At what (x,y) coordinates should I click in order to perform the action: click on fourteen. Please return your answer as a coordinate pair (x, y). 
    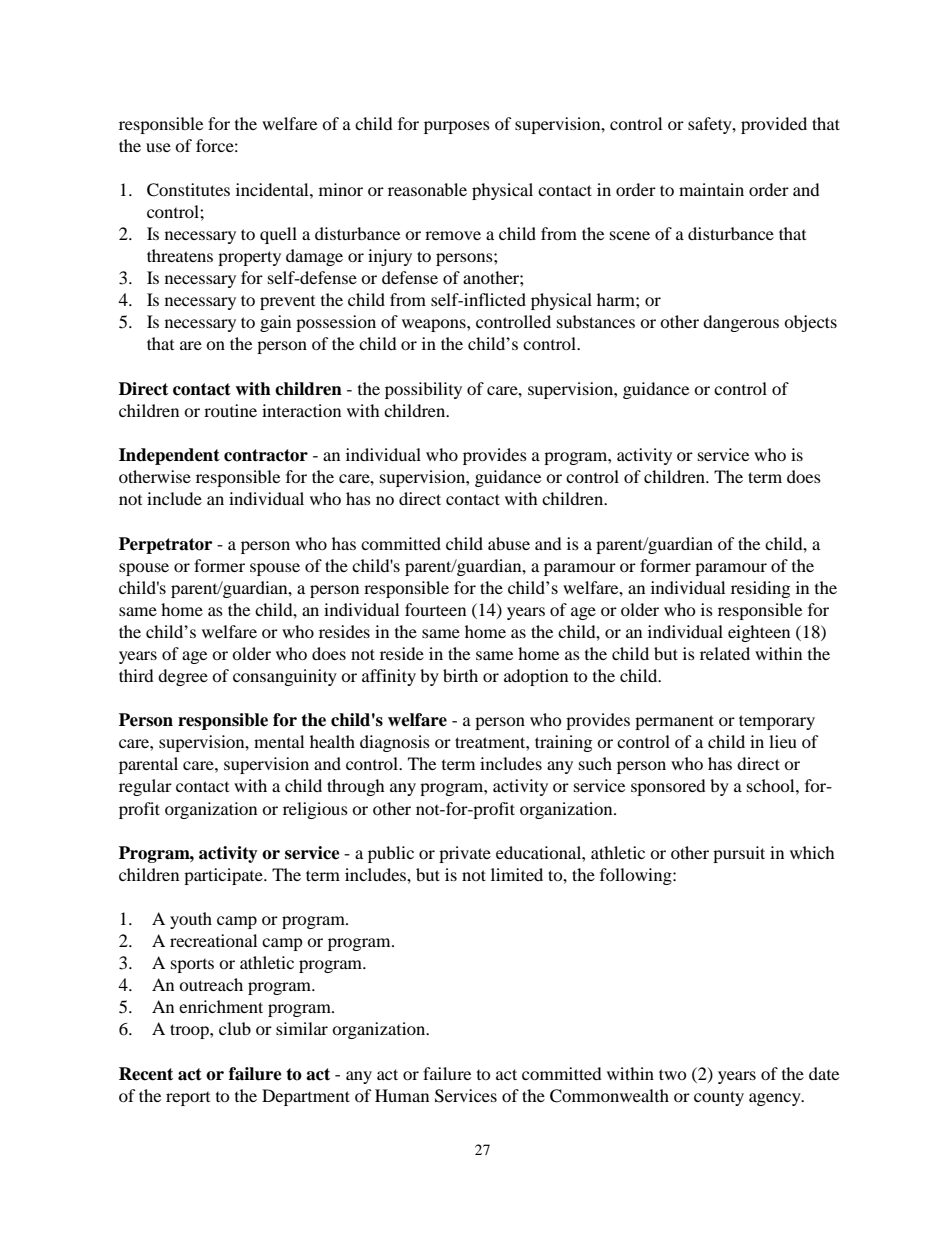
    Looking at the image, I should click on (435, 609).
